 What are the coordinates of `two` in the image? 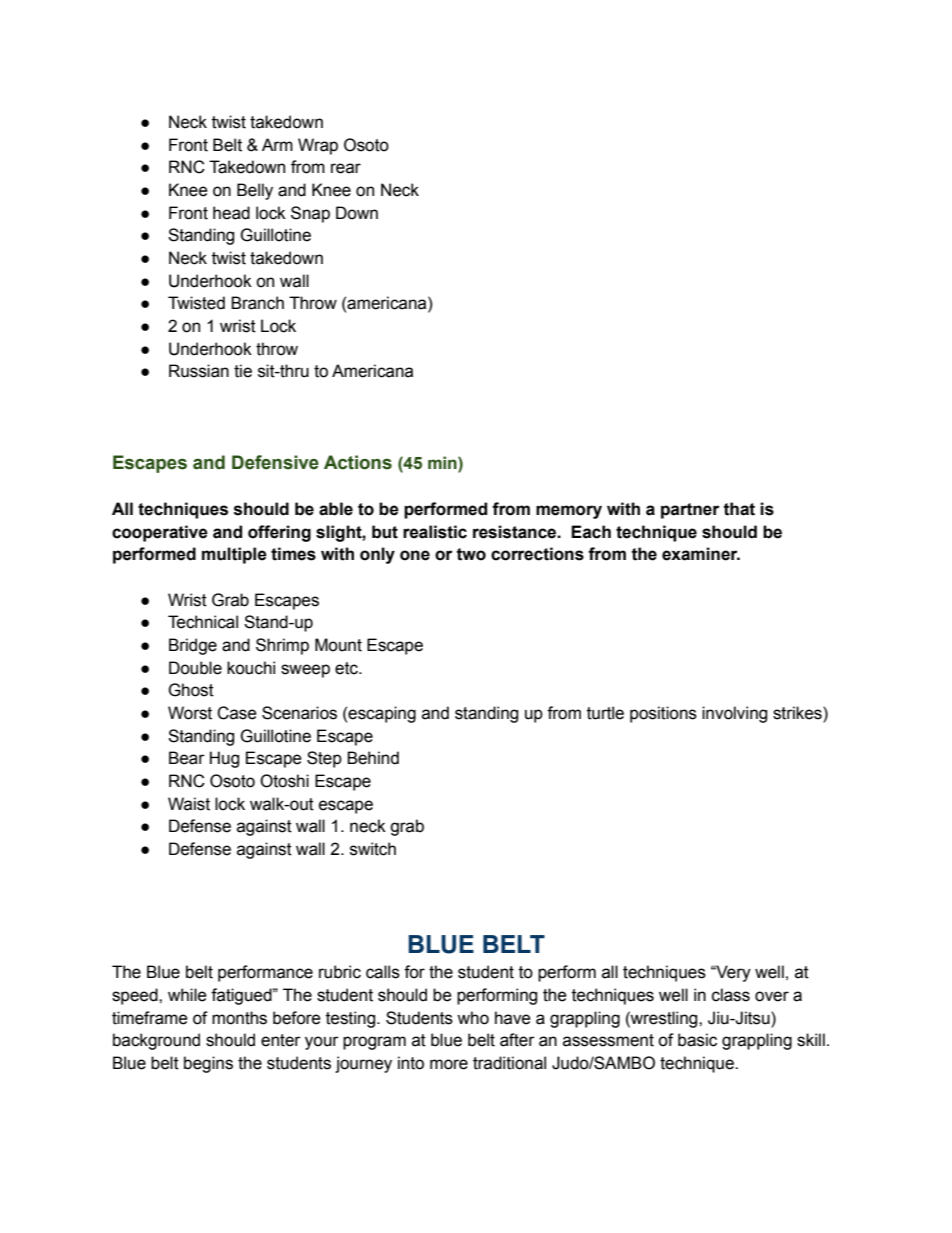 It's located at (471, 554).
